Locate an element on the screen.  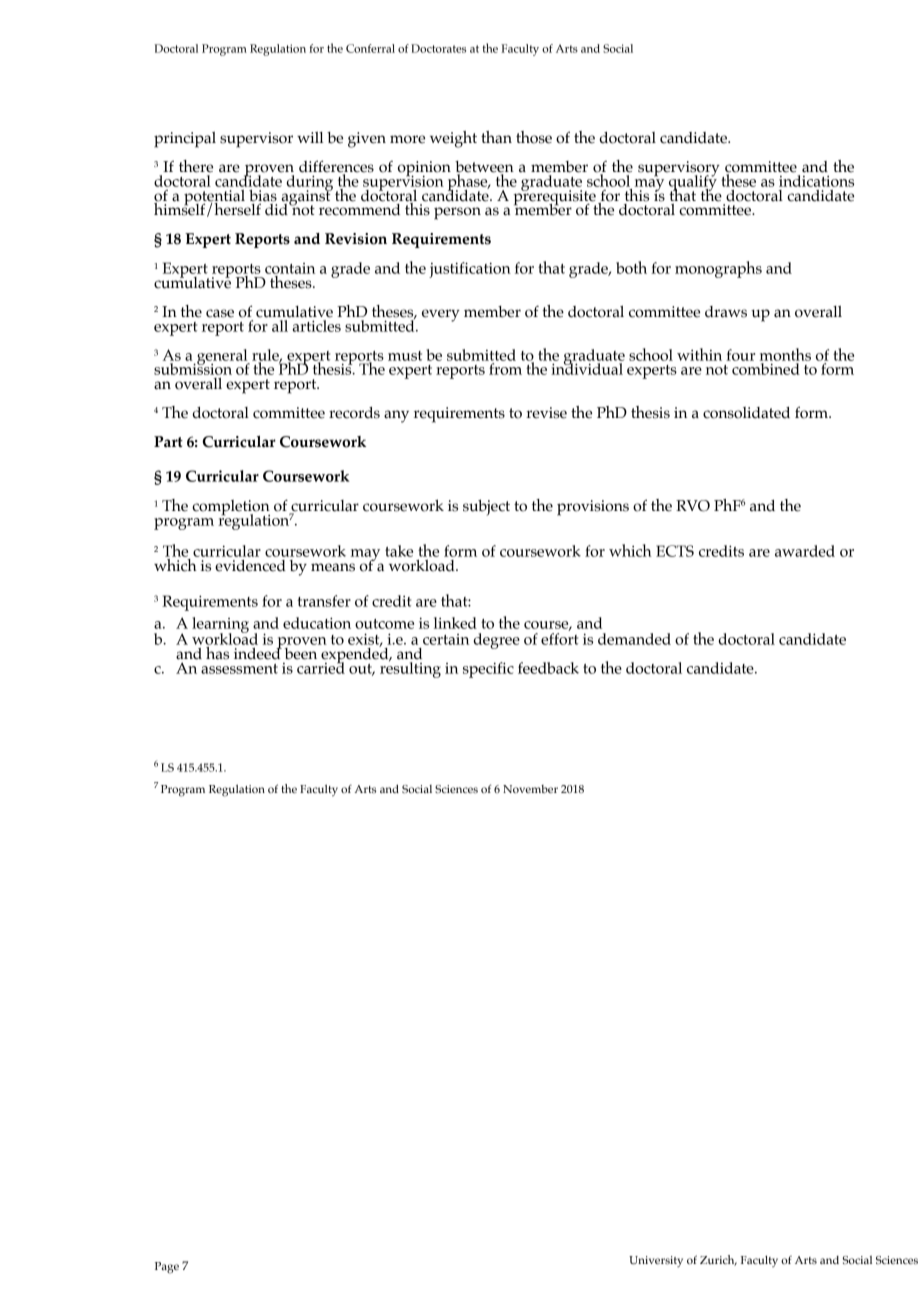
feedback is located at coordinates (548, 668).
